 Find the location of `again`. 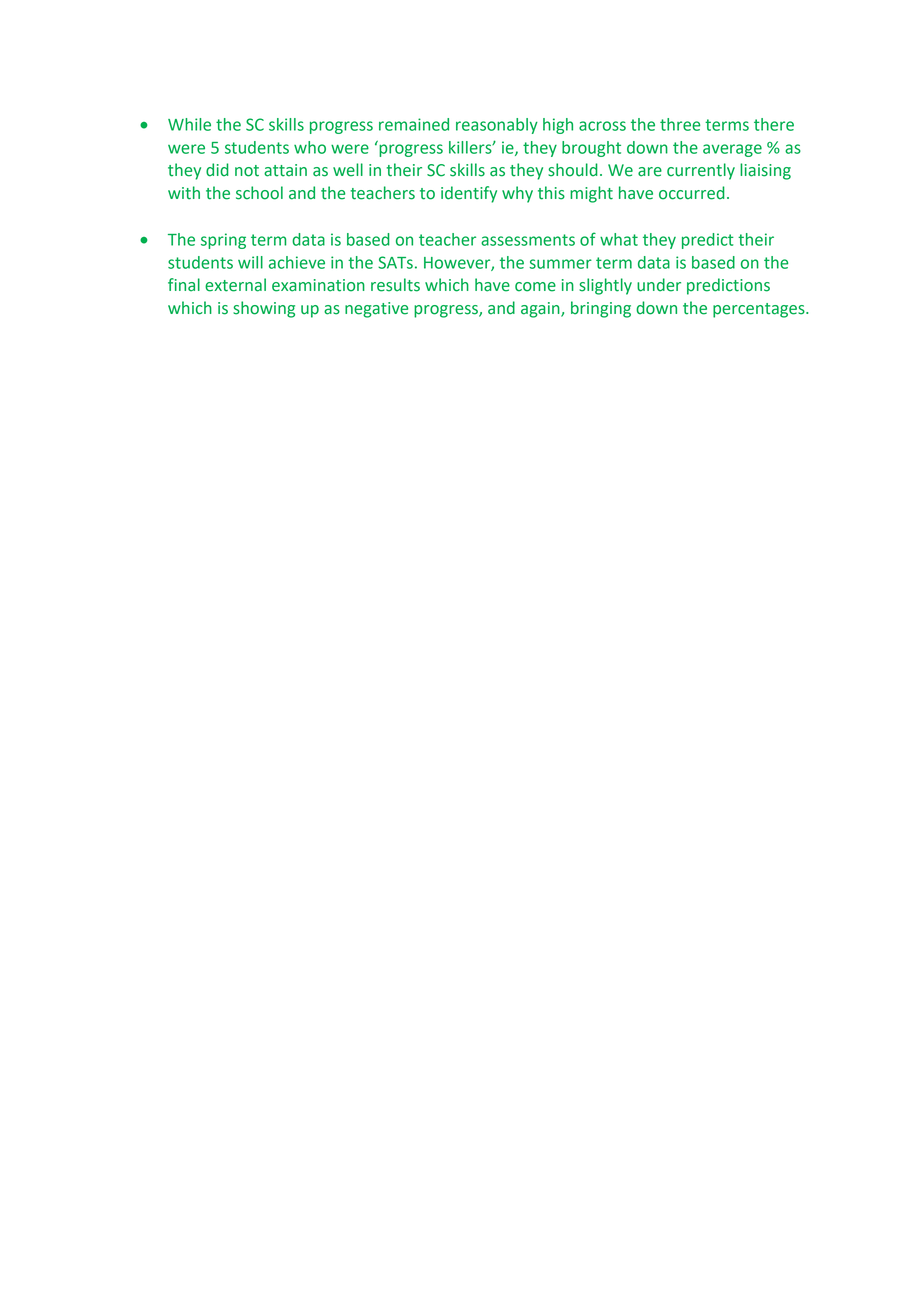

again is located at coordinates (541, 310).
